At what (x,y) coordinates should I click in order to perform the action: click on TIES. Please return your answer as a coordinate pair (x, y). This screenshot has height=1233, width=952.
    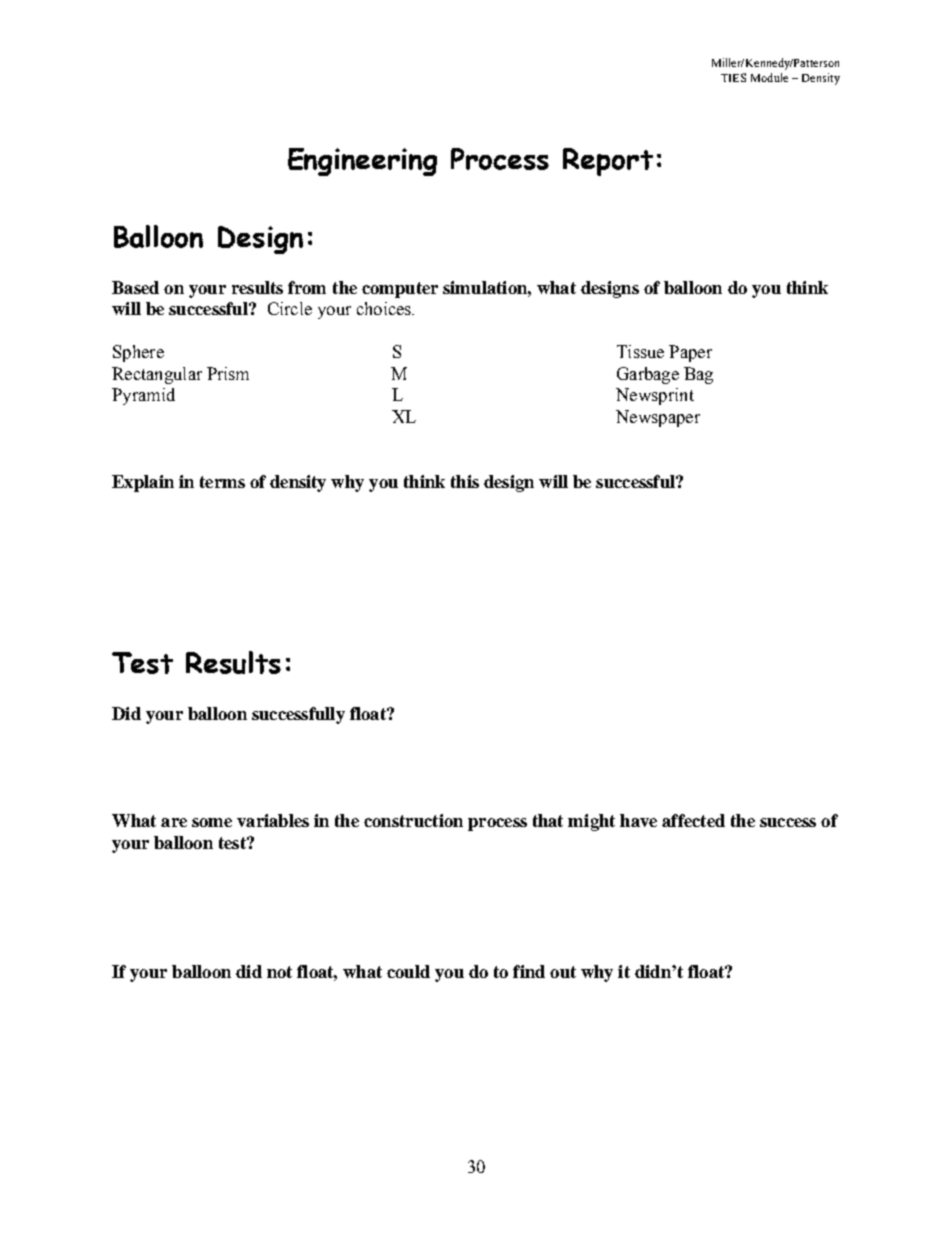
    Looking at the image, I should click on (733, 77).
